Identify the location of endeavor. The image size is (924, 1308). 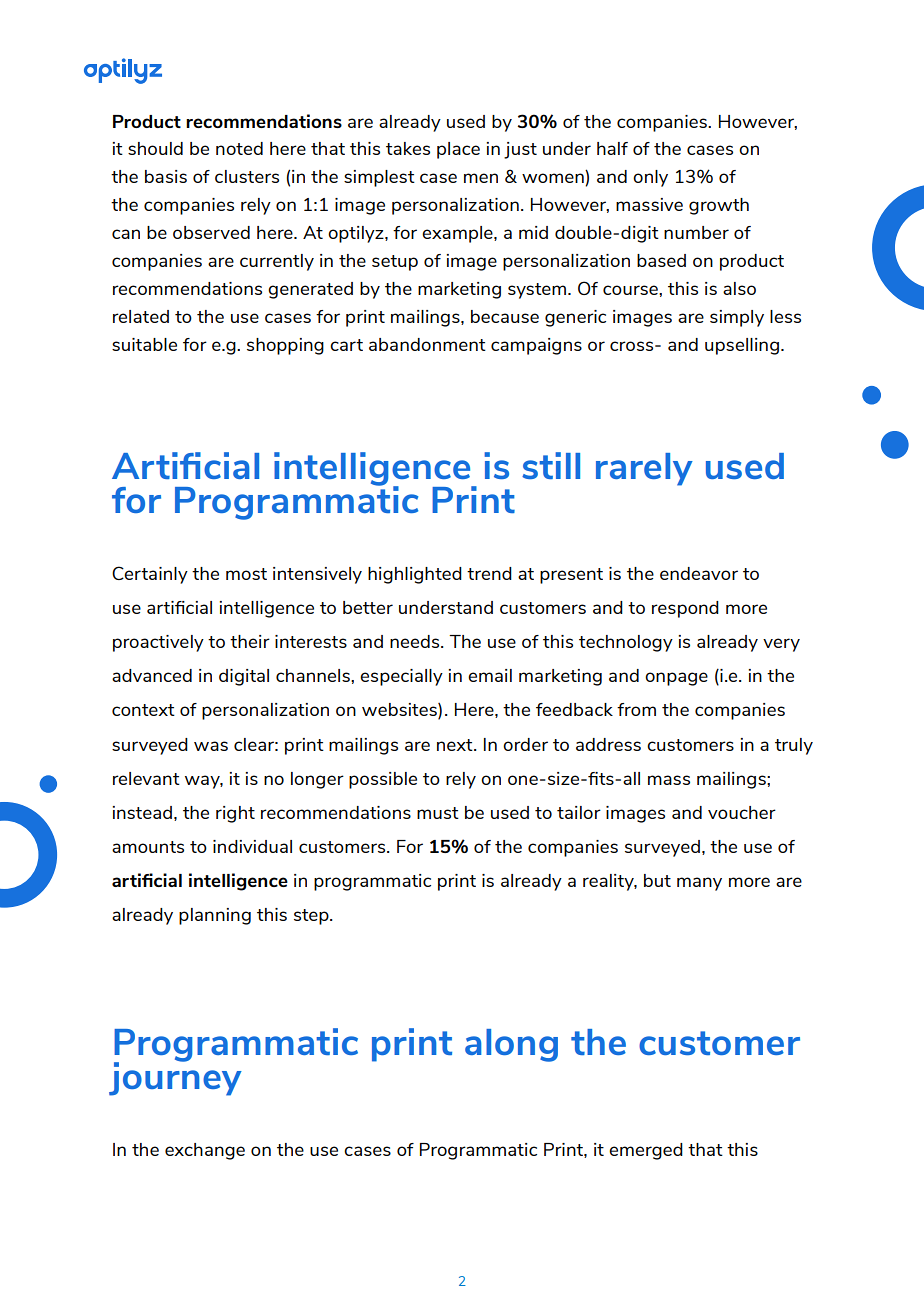
(699, 573).
